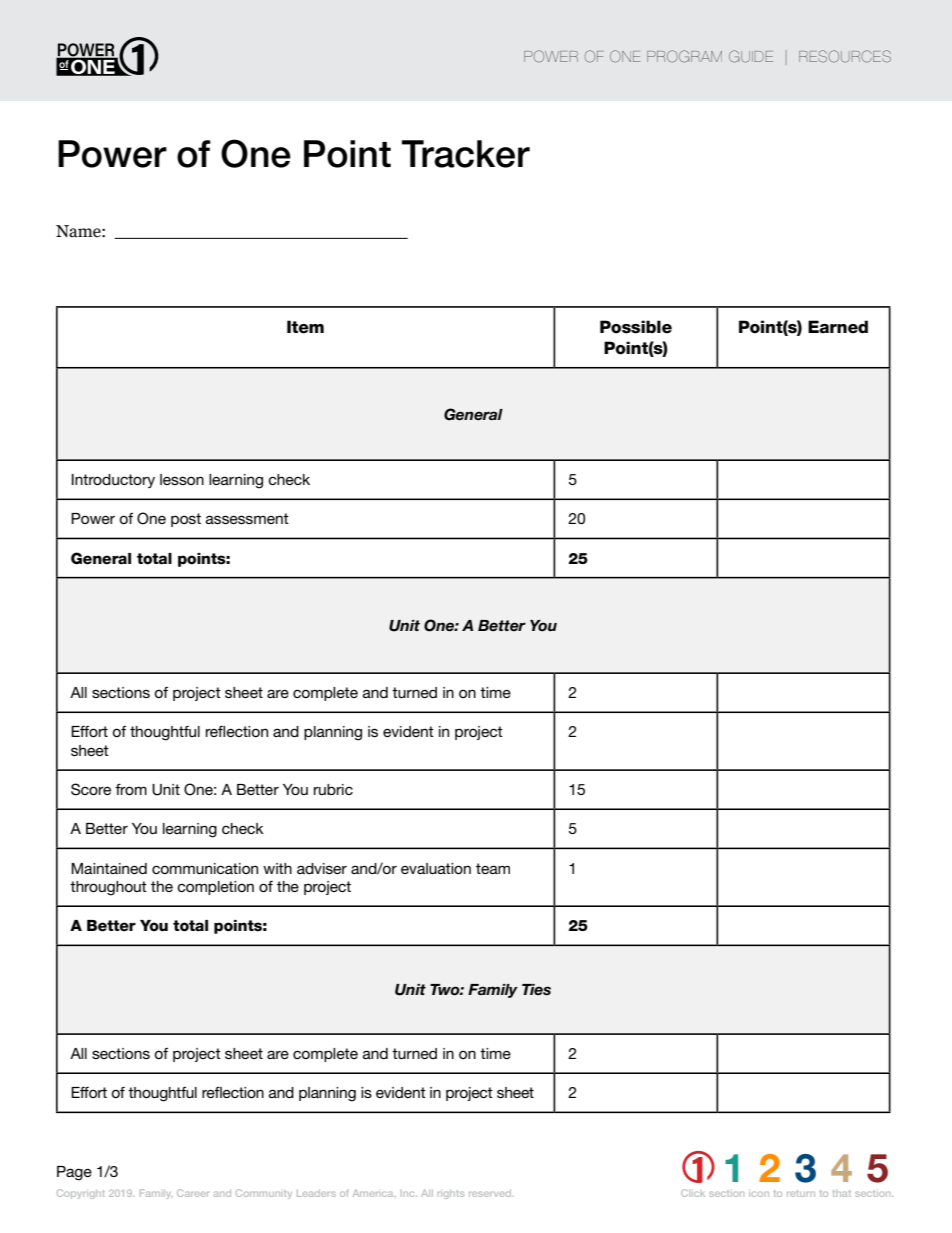  What do you see at coordinates (193, 1193) in the page?
I see `Career` at bounding box center [193, 1193].
